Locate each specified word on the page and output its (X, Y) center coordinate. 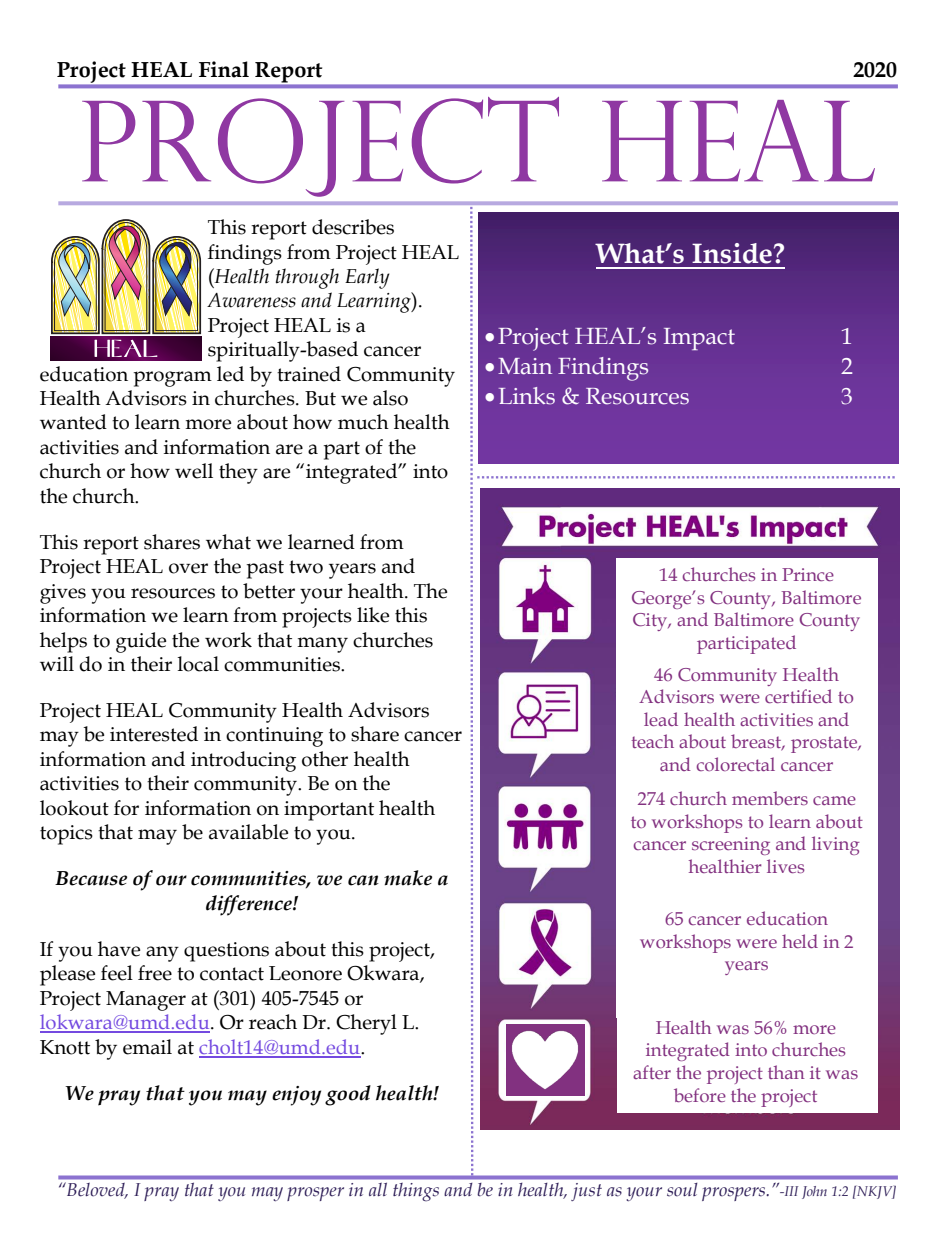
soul (682, 1189)
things (416, 1192)
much (363, 422)
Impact (699, 339)
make (408, 878)
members (770, 798)
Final (224, 69)
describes (353, 227)
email (147, 1047)
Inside (732, 253)
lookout (74, 808)
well (194, 471)
